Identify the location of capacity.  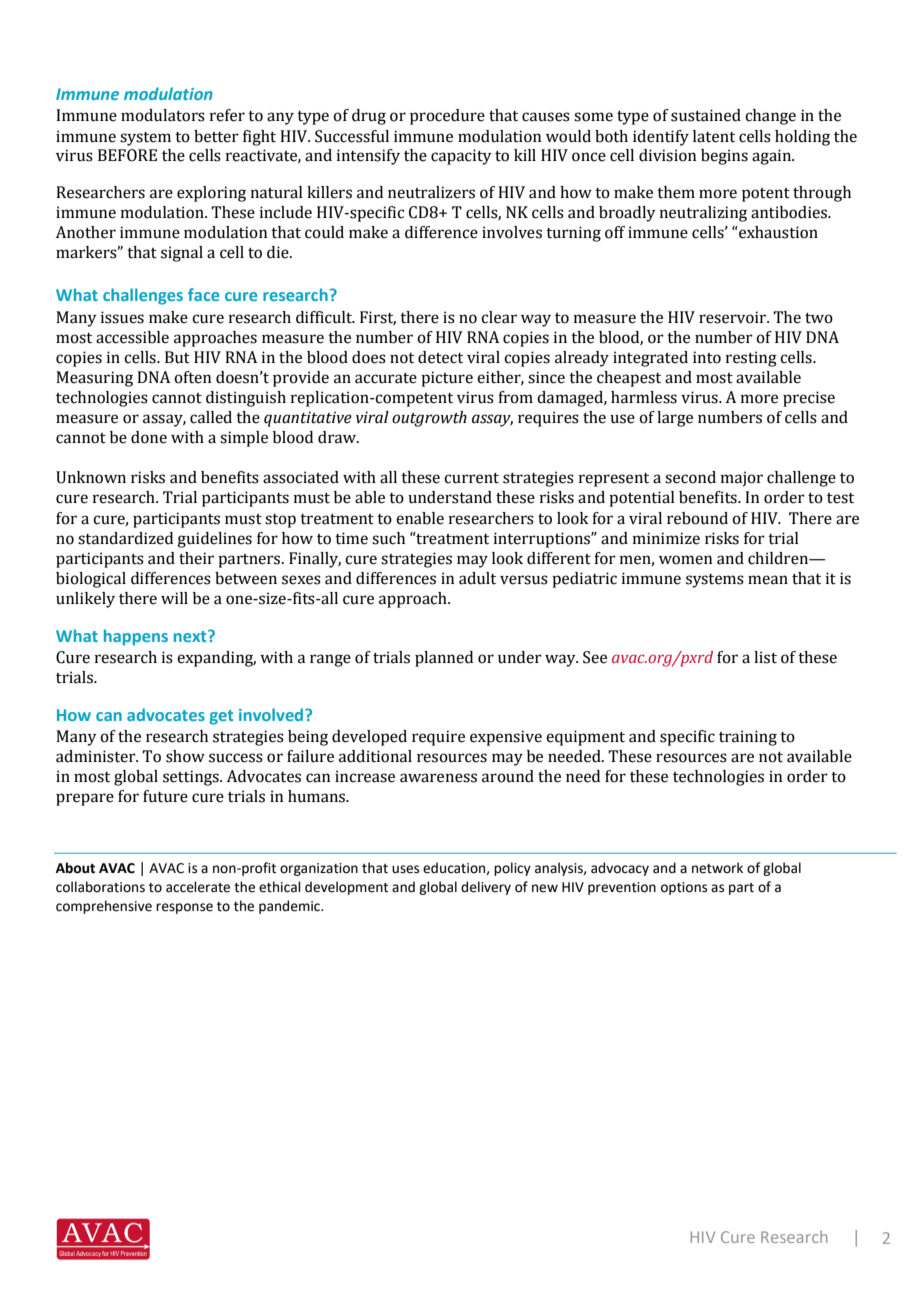
(461, 157).
